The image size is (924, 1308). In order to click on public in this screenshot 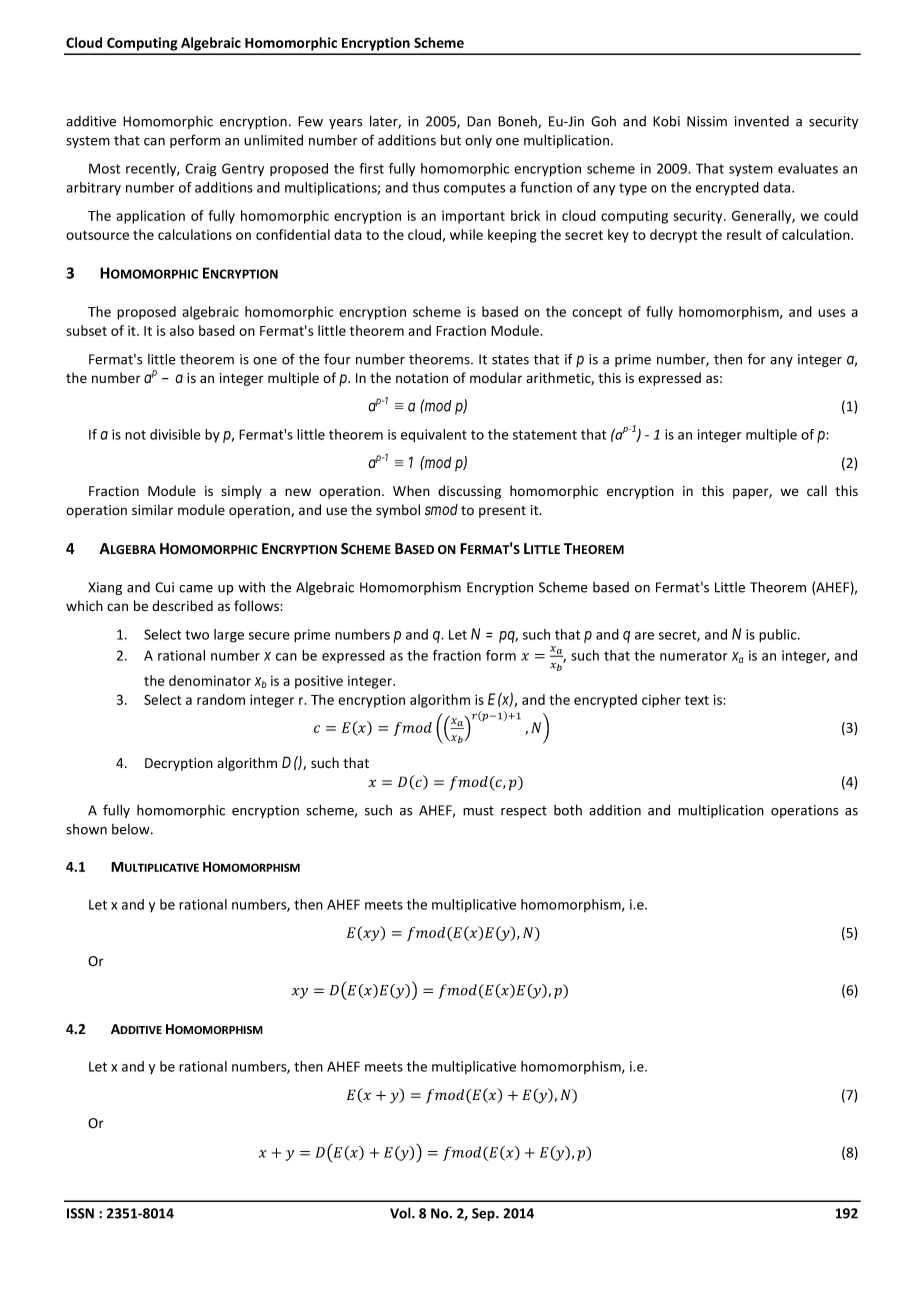, I will do `click(779, 635)`.
